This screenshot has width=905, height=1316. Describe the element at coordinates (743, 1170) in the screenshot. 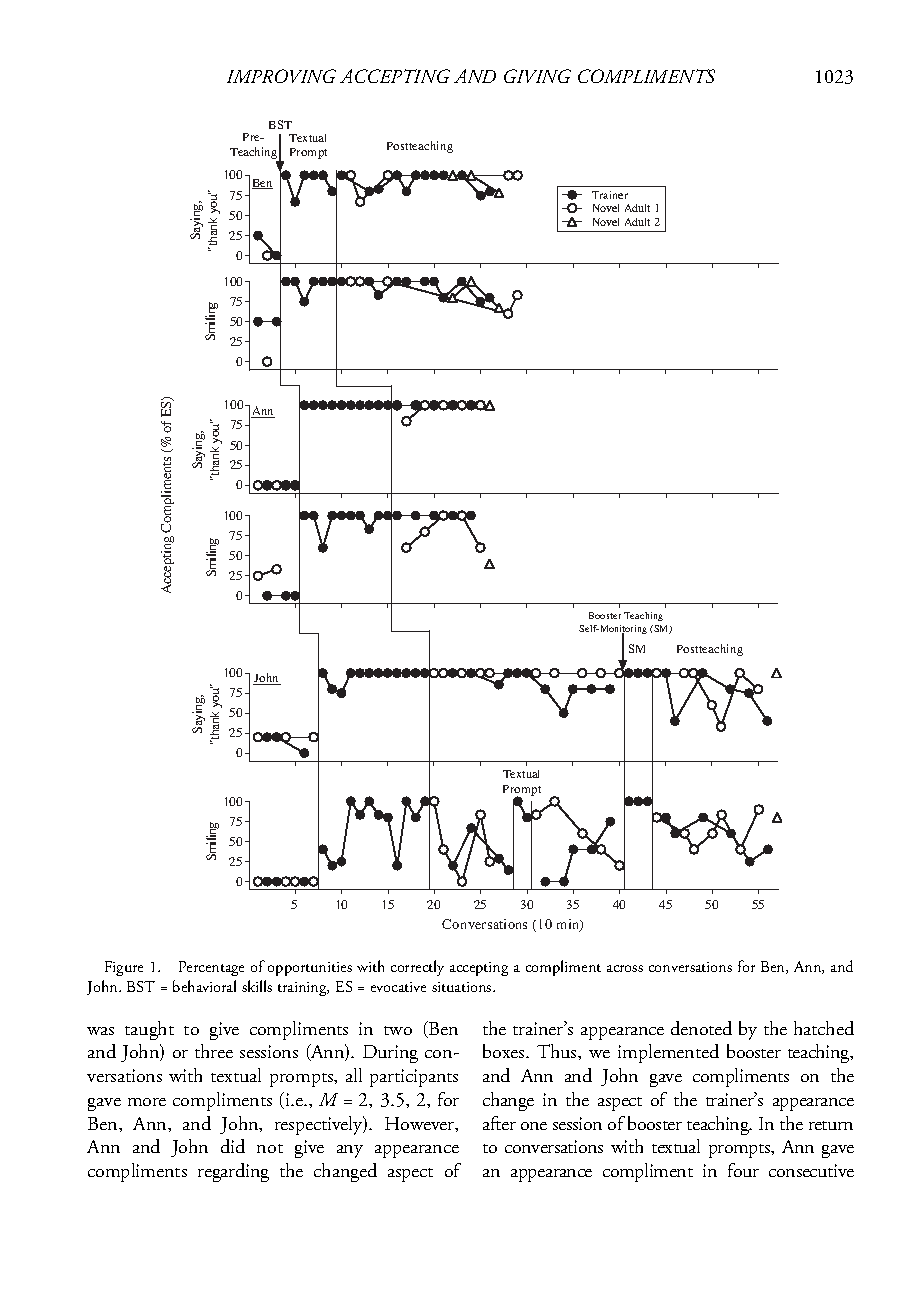

I see `four` at that location.
